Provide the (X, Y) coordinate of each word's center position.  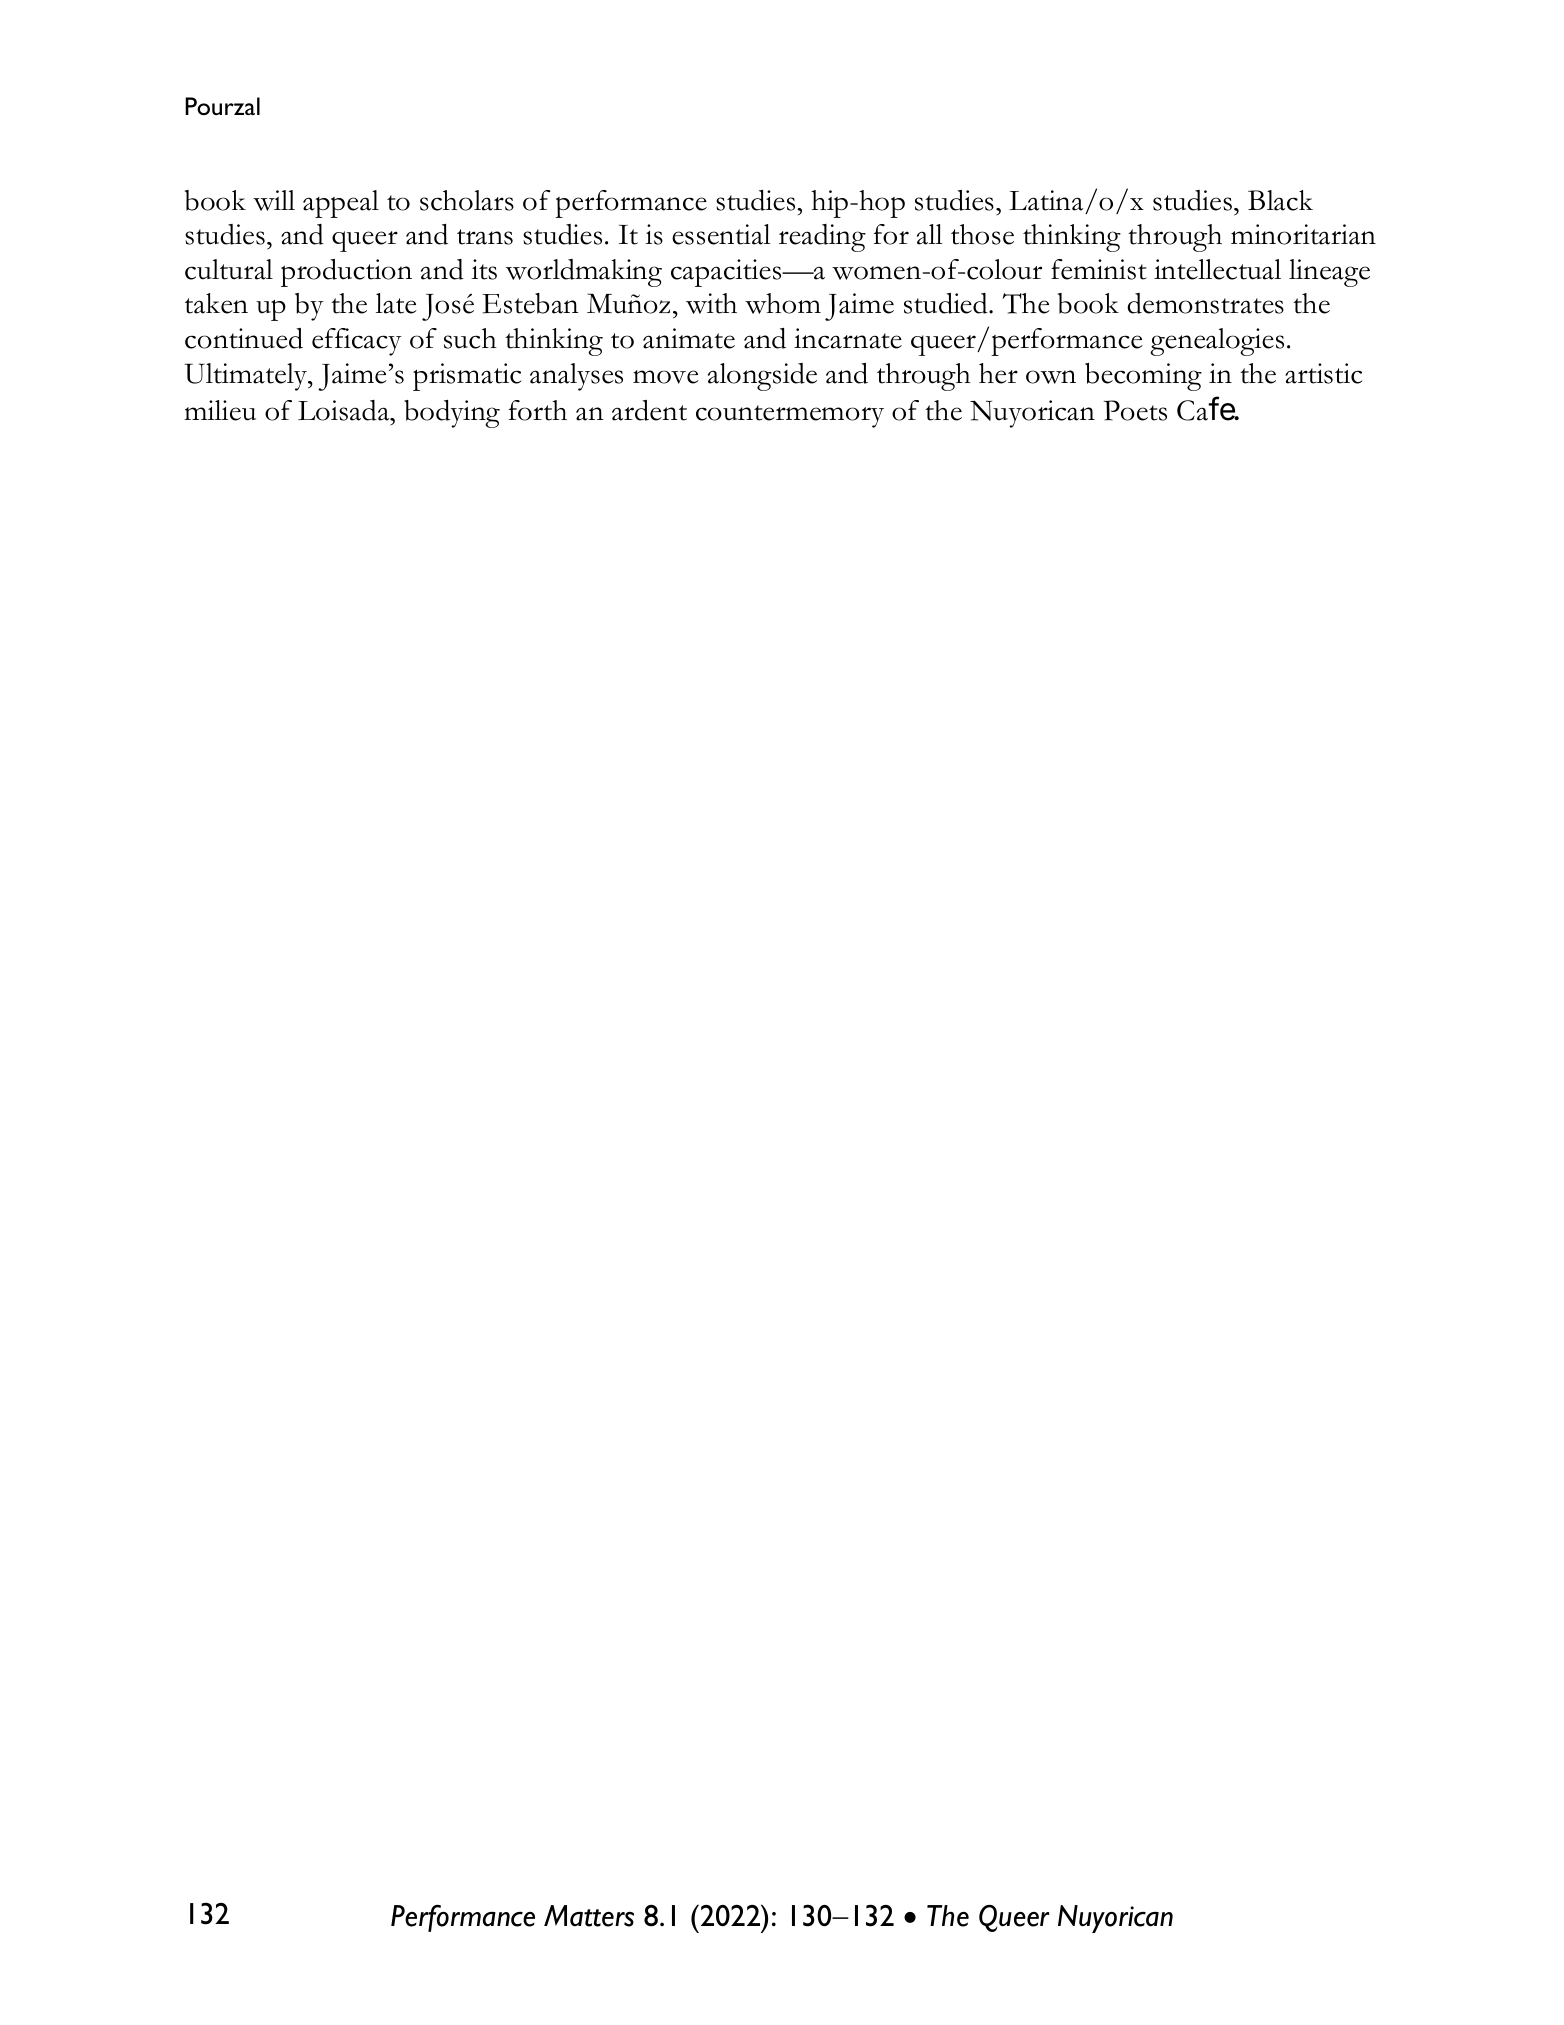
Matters (589, 1916)
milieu (220, 410)
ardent (649, 410)
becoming (1143, 377)
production (346, 273)
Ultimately (247, 377)
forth (538, 410)
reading (822, 238)
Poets (1135, 410)
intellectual (1217, 269)
